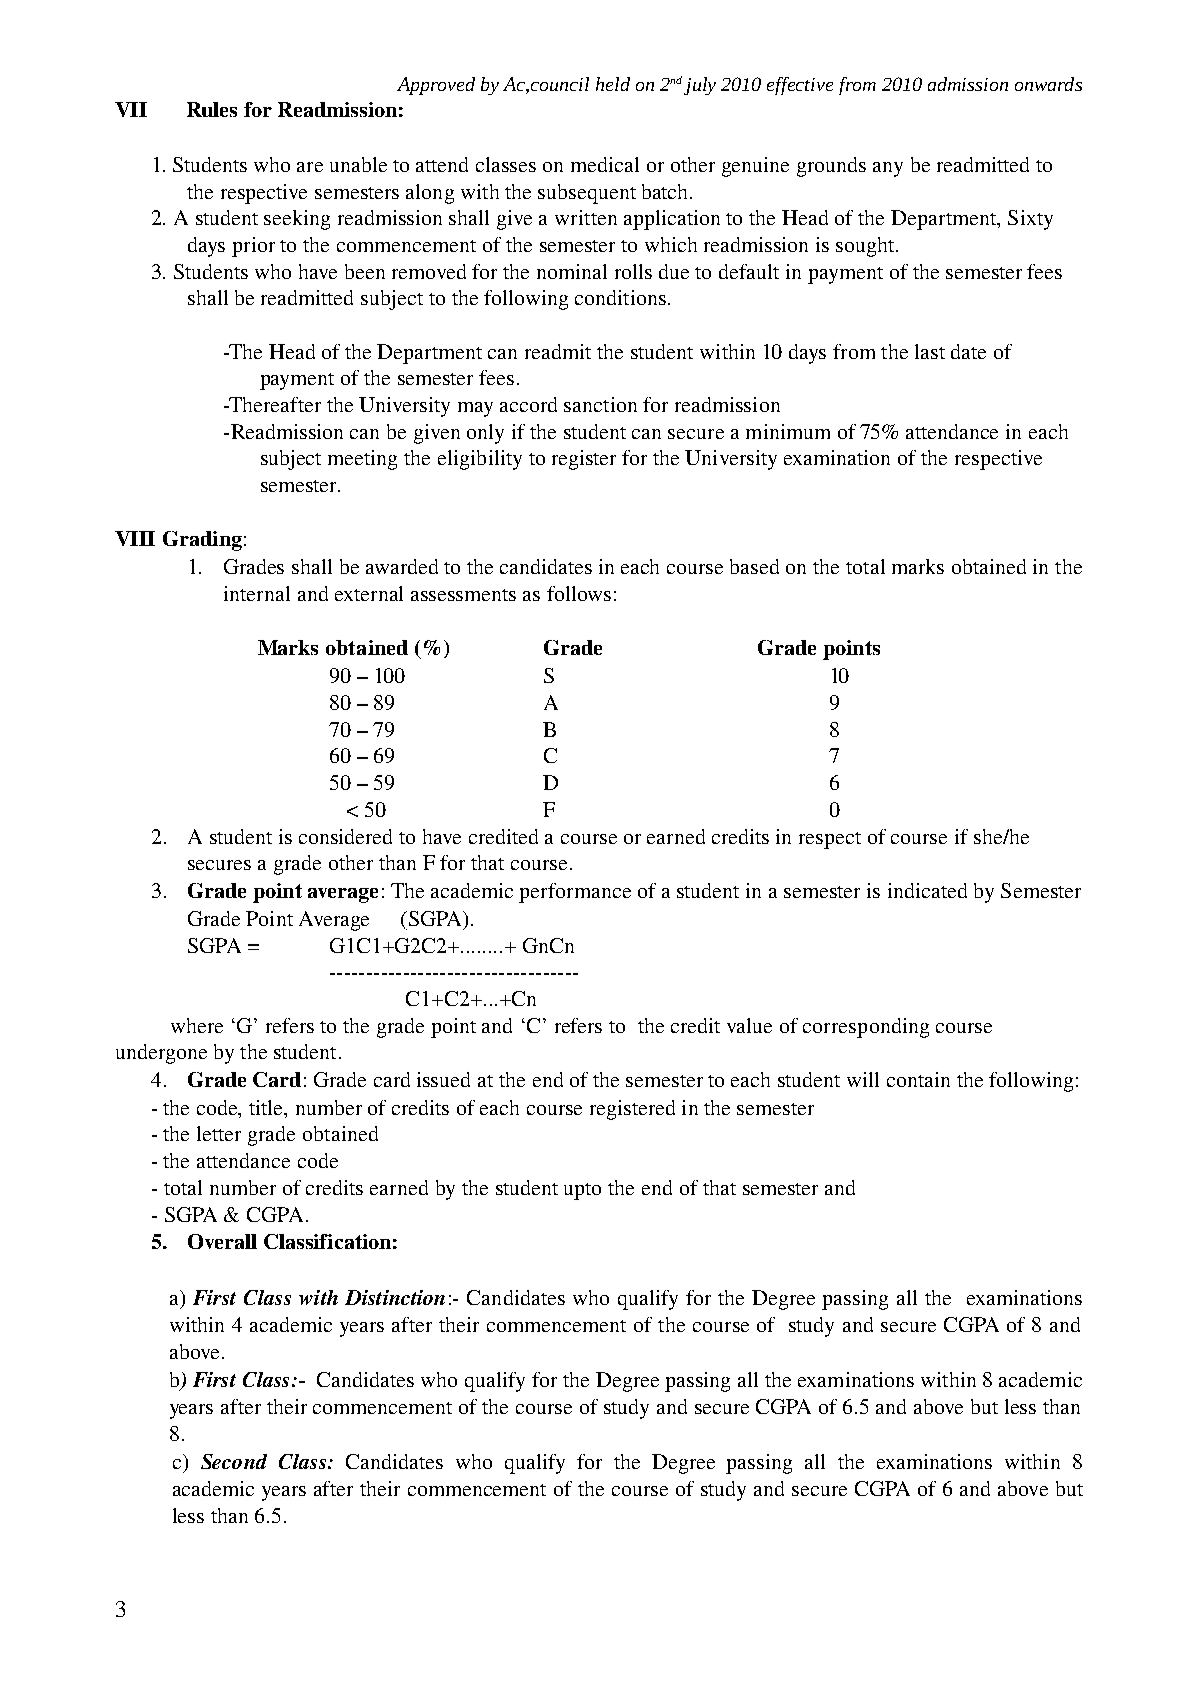  Describe the element at coordinates (888, 169) in the screenshot. I see `any` at that location.
